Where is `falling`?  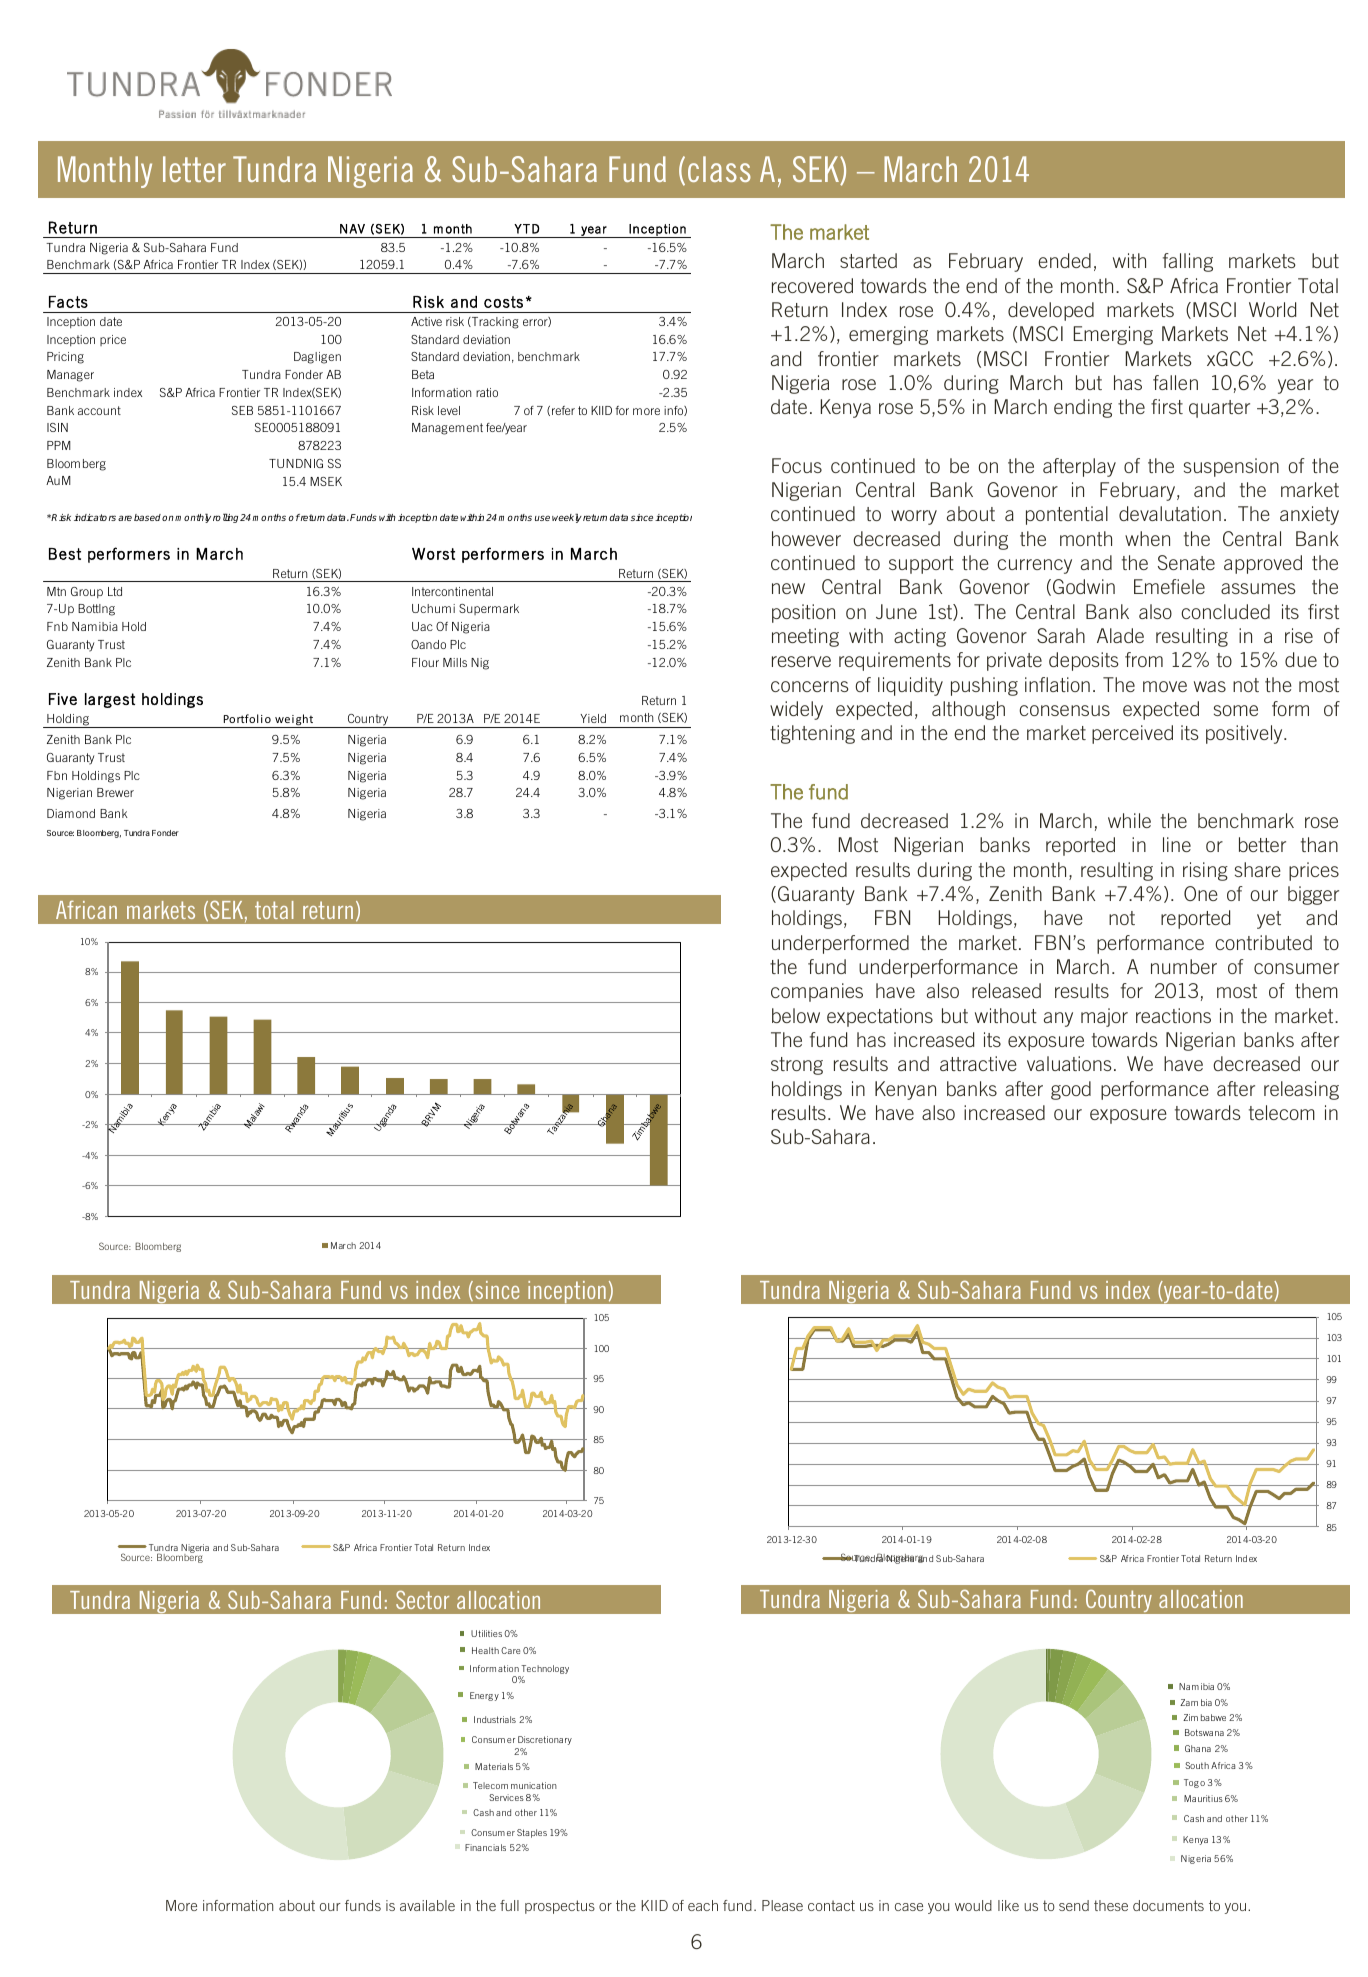
falling is located at coordinates (1188, 262).
